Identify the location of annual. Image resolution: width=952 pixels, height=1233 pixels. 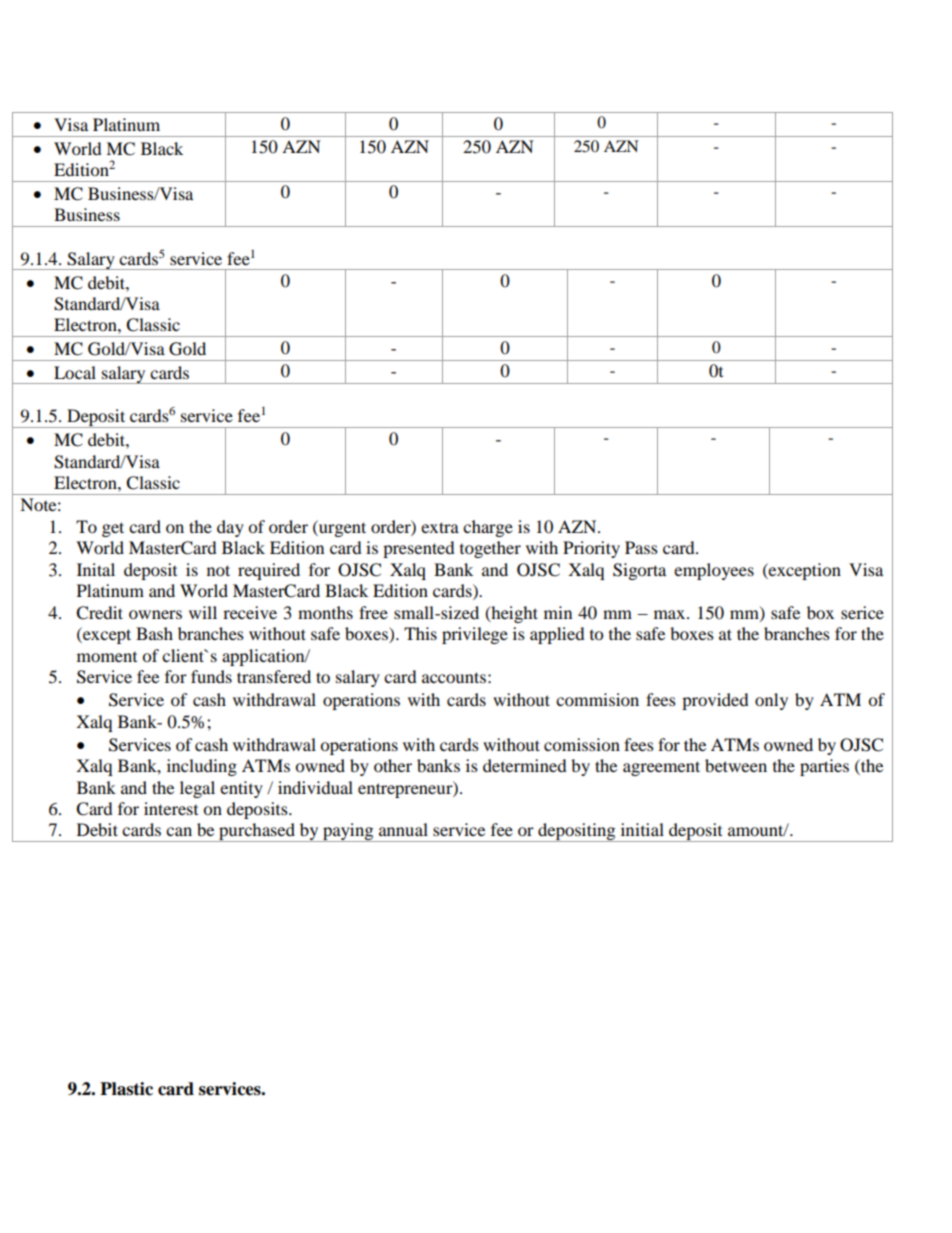
(403, 829).
